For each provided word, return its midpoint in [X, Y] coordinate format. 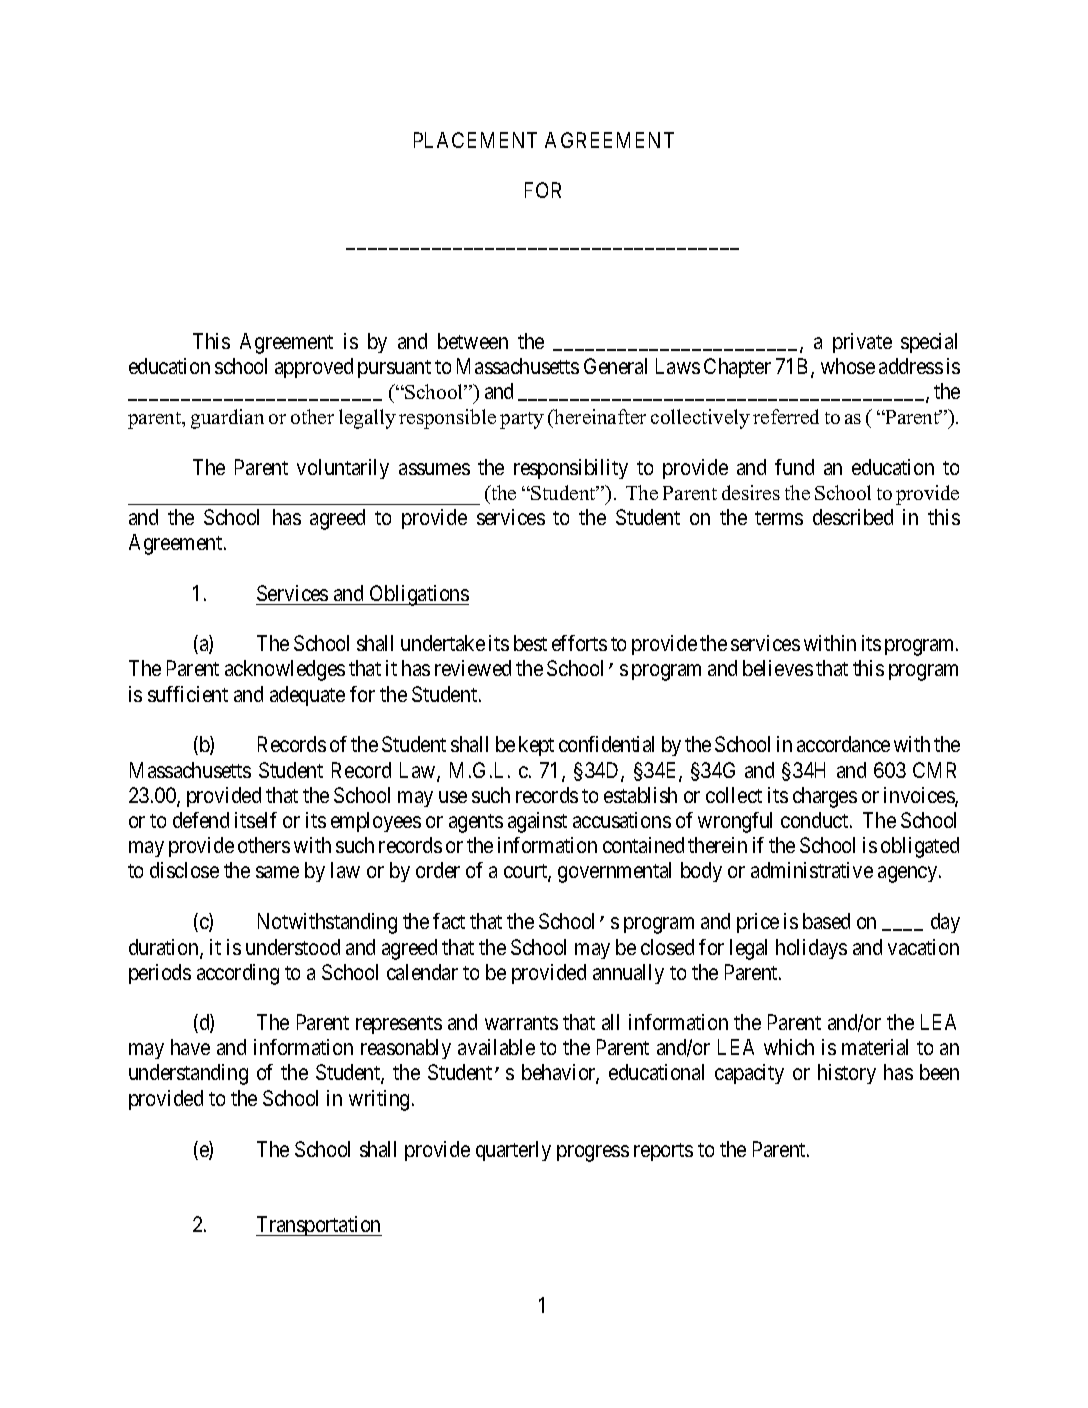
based [826, 921]
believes [778, 668]
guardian [227, 419]
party [522, 420]
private [862, 343]
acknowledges [285, 670]
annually [628, 974]
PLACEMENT [475, 140]
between [473, 341]
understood [293, 947]
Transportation [319, 1226]
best [530, 643]
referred [786, 416]
